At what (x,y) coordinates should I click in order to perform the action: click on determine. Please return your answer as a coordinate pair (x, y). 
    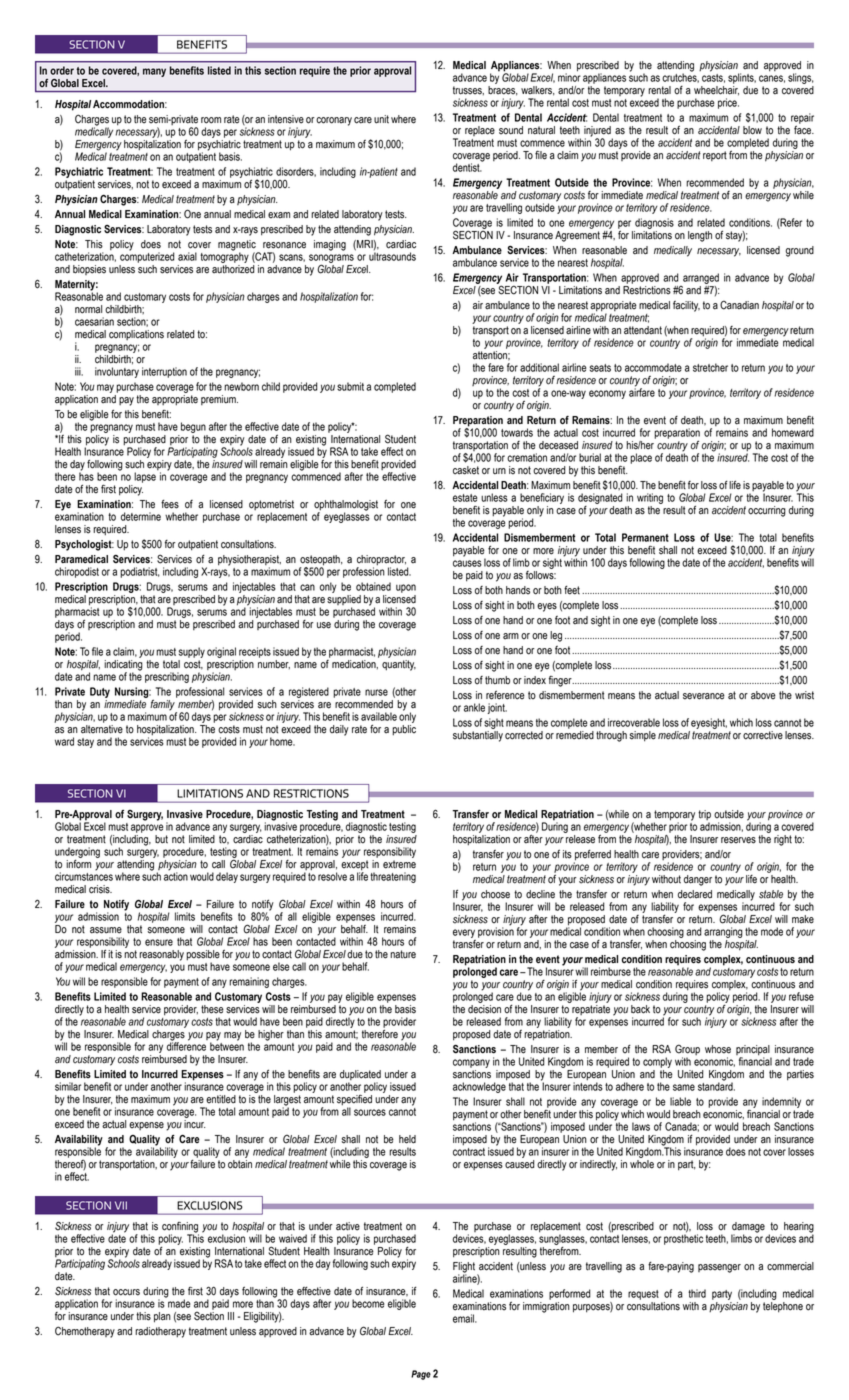
    Looking at the image, I should click on (141, 516).
